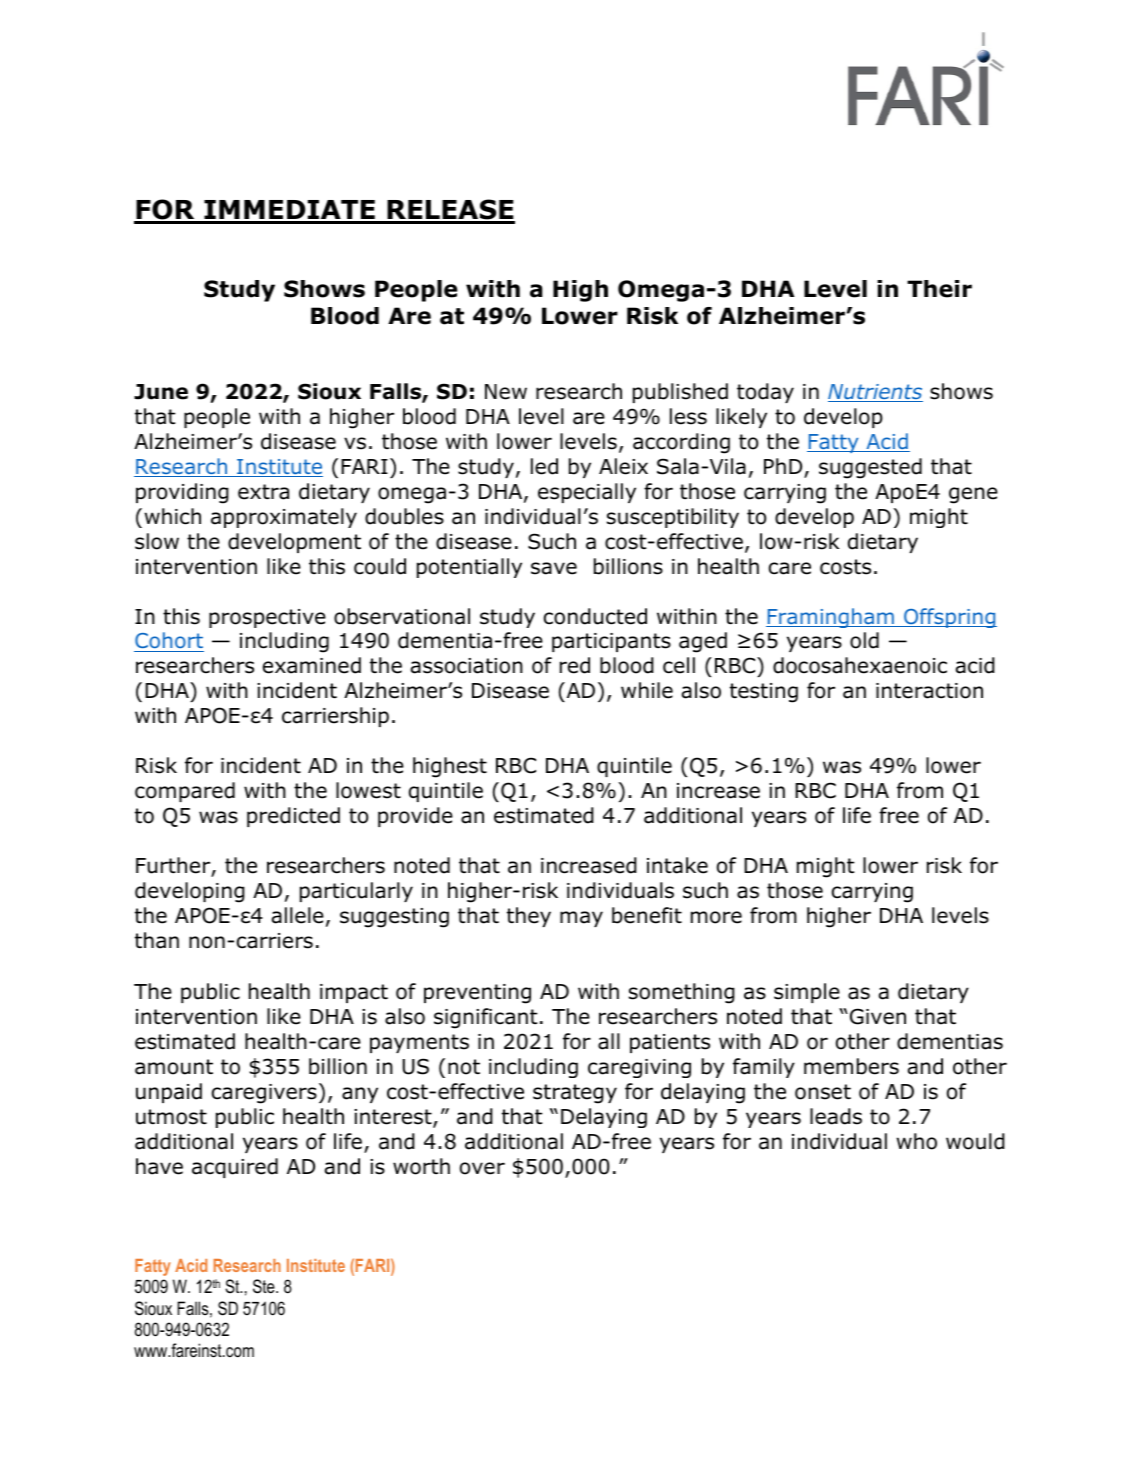 The image size is (1142, 1478). What do you see at coordinates (939, 289) in the document?
I see `Their` at bounding box center [939, 289].
